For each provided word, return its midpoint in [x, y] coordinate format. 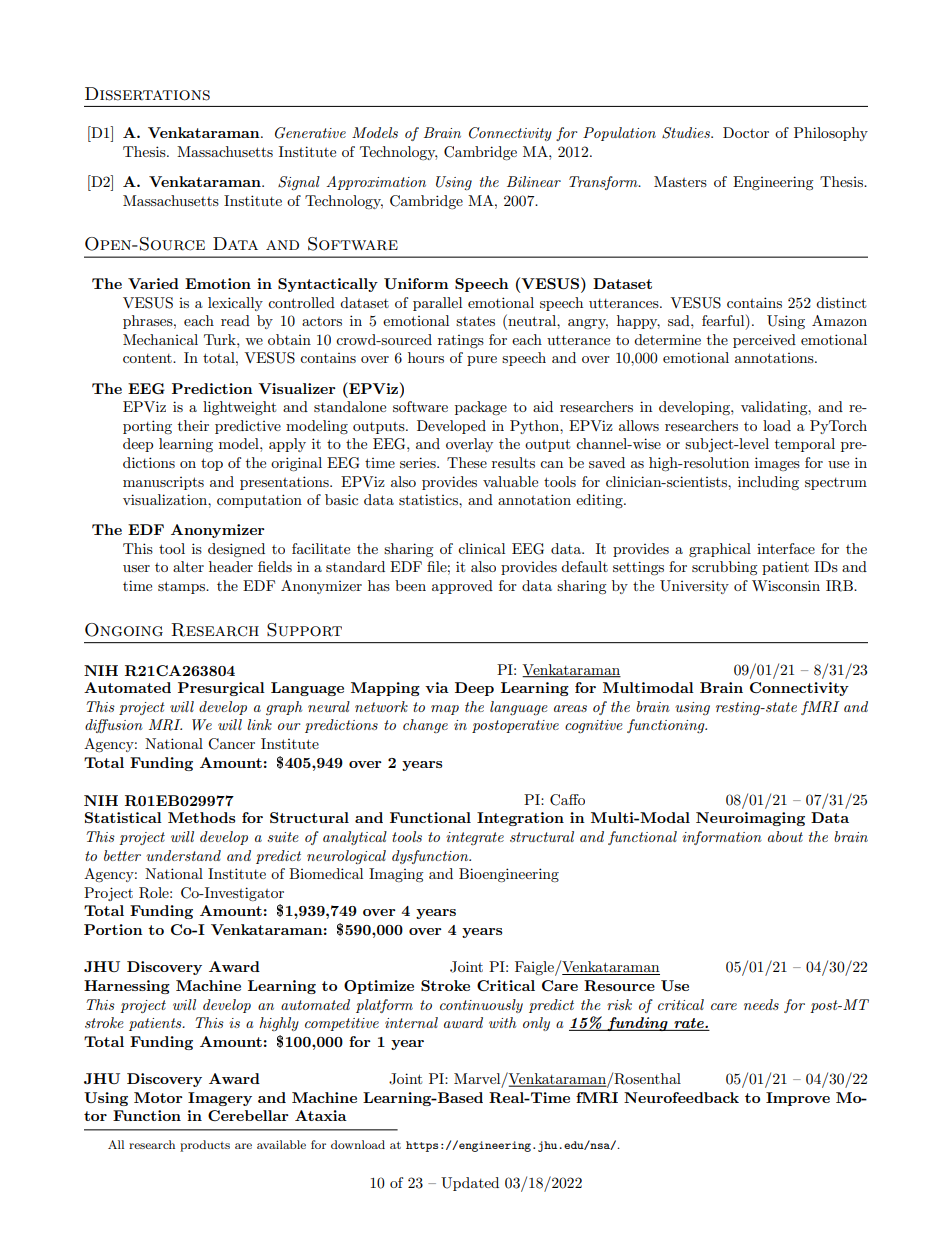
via [437, 687]
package [481, 408]
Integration [520, 819]
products [205, 1146]
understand [183, 855]
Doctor [746, 132]
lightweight [239, 408]
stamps [182, 587]
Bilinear [534, 181]
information [722, 838]
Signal [299, 183]
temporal [805, 445]
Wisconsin [786, 585]
